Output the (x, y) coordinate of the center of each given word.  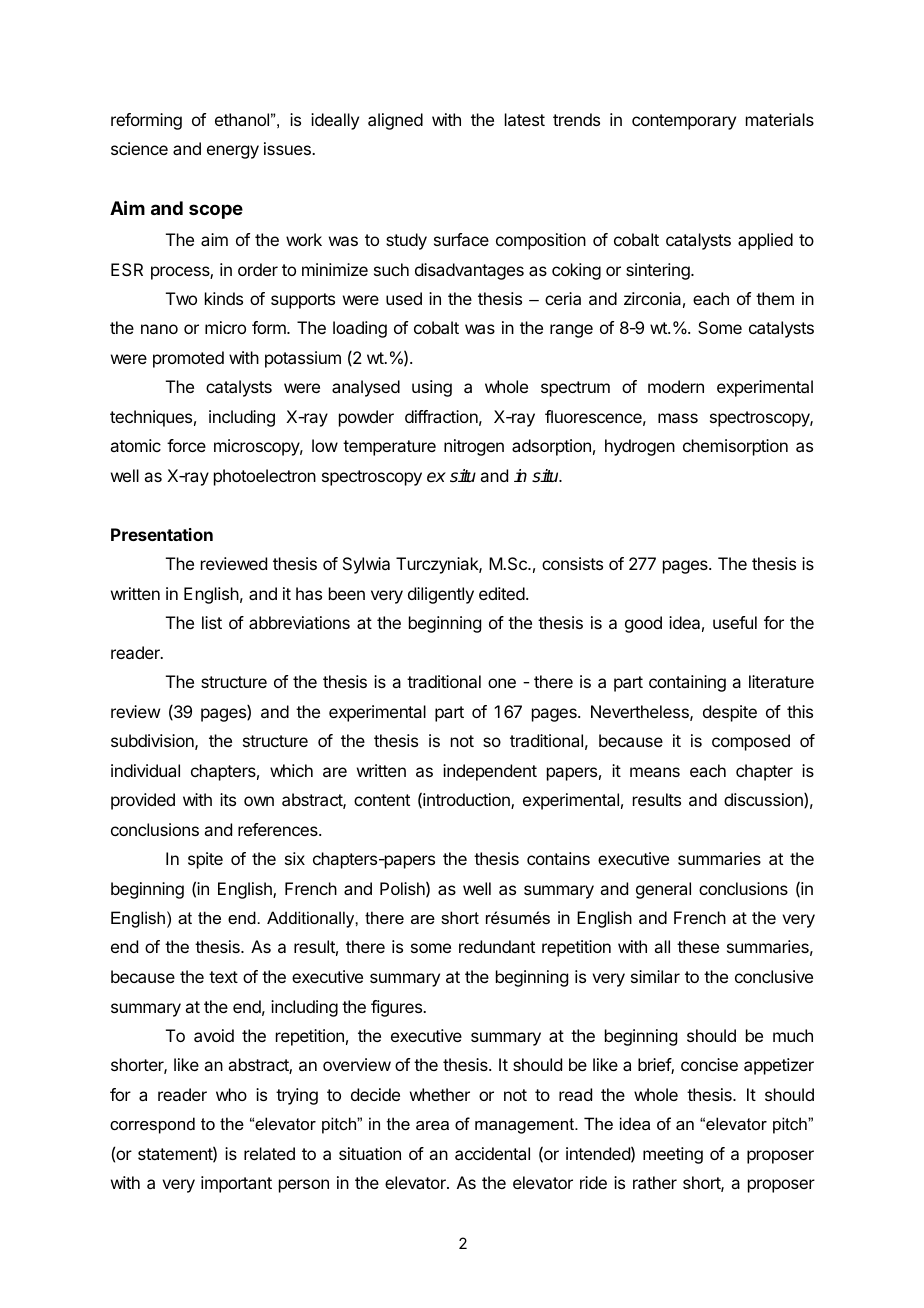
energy (233, 152)
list (212, 622)
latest (525, 119)
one (502, 683)
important (236, 1184)
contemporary (684, 122)
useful (735, 622)
